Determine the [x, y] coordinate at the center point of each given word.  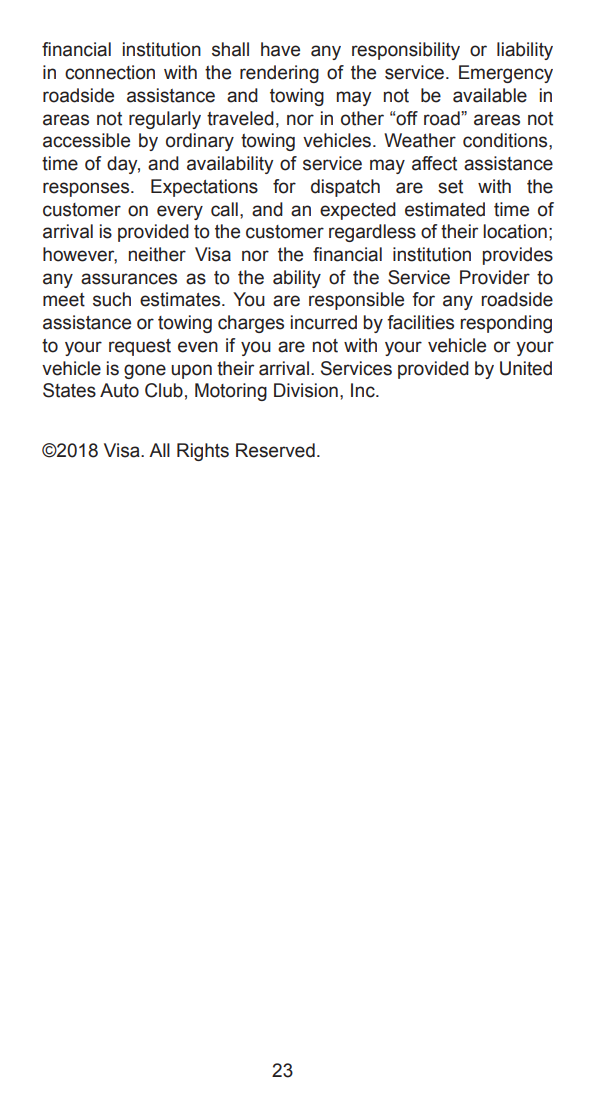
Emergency [506, 74]
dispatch [345, 188]
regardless [372, 233]
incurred [324, 322]
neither [157, 254]
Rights [203, 452]
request [140, 347]
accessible [86, 140]
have [280, 49]
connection [110, 72]
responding [506, 324]
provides [518, 256]
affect [434, 163]
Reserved [275, 450]
